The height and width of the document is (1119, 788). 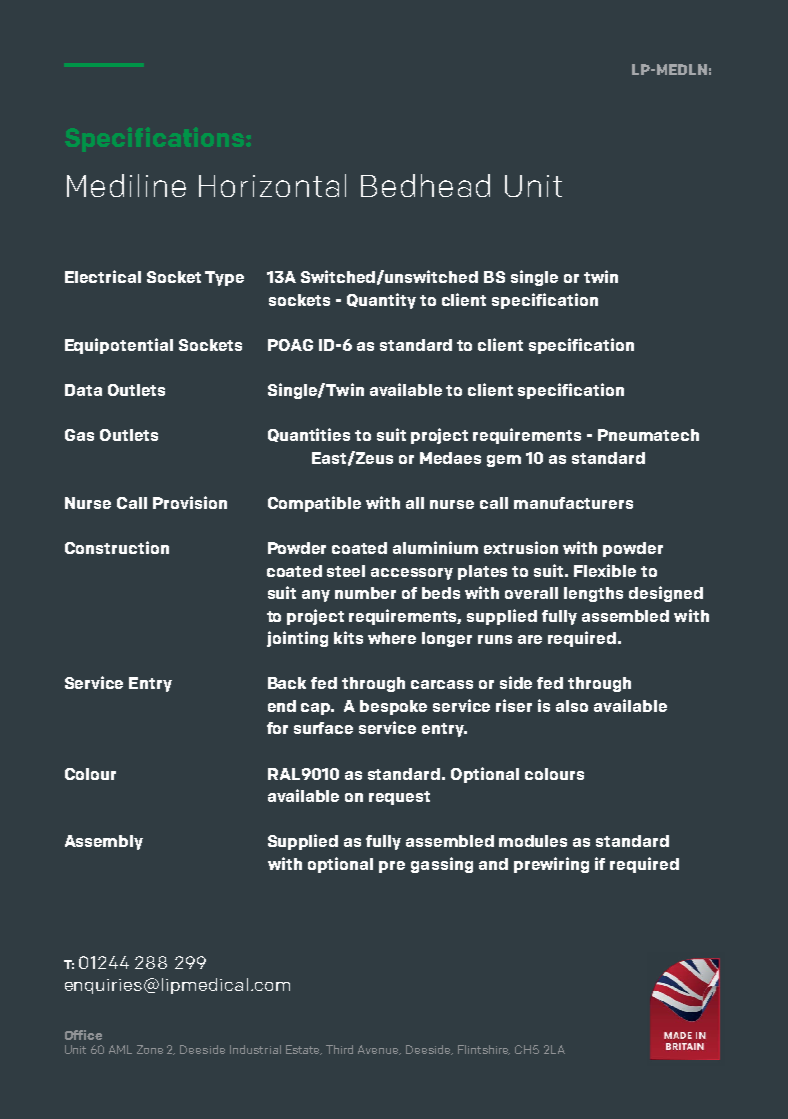 I want to click on modules, so click(x=533, y=841).
